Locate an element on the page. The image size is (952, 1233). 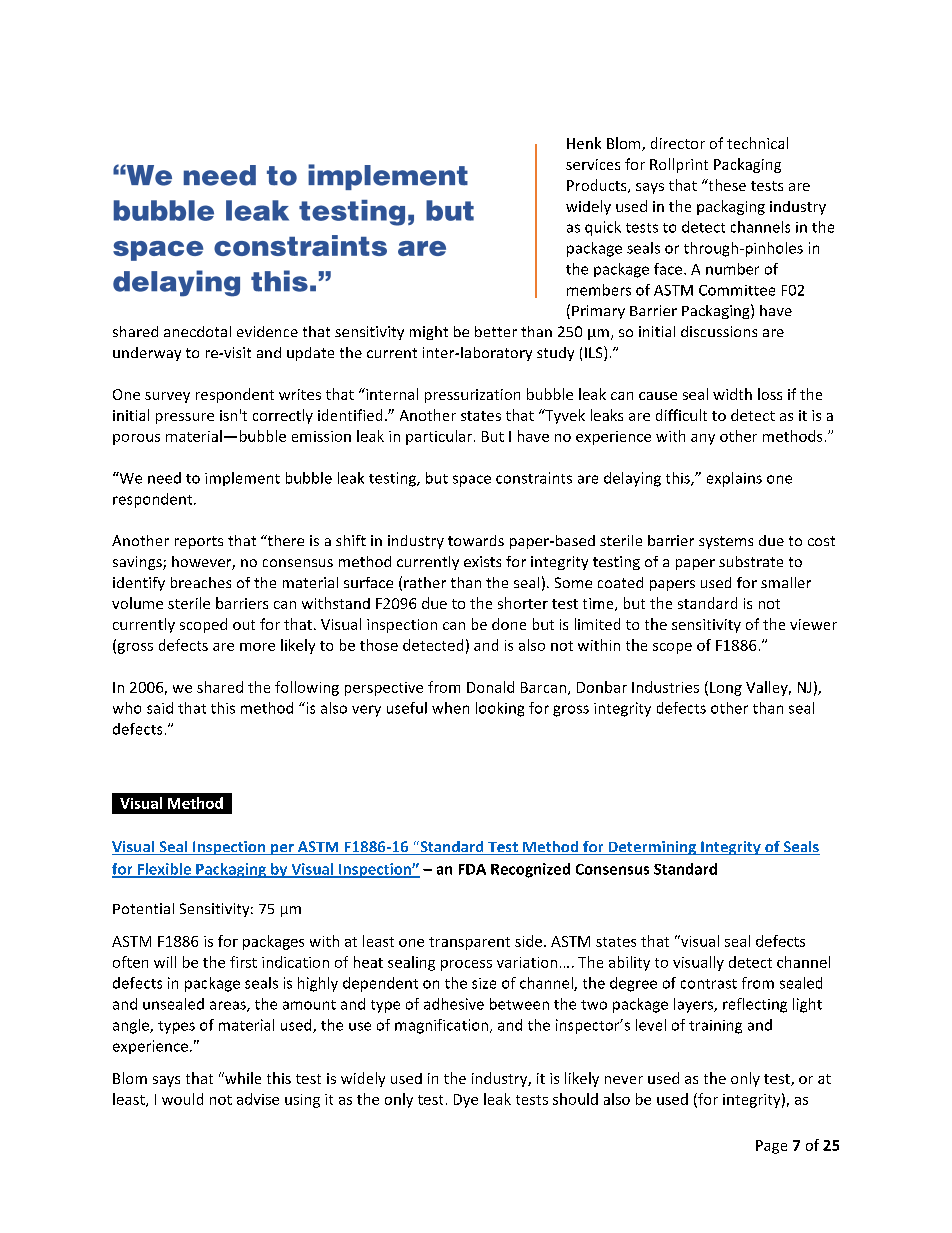
would is located at coordinates (182, 1099).
